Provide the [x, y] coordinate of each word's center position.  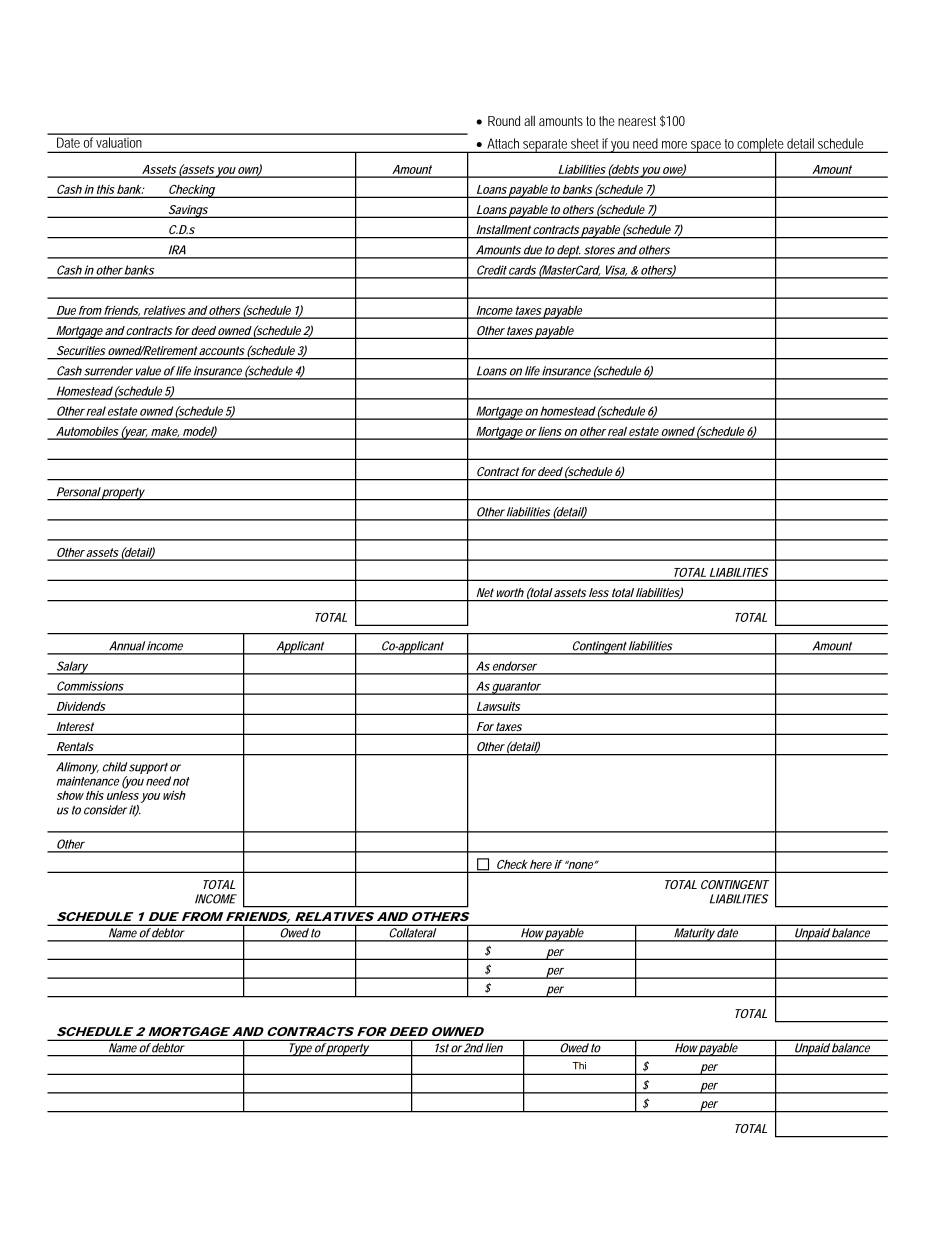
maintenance [88, 781]
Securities [81, 350]
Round [504, 121]
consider [105, 810]
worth [508, 592]
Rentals [75, 746]
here [541, 864]
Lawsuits [498, 706]
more [674, 145]
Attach [503, 143]
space [705, 147]
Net [485, 592]
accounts [222, 350]
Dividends [81, 706]
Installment [504, 229]
